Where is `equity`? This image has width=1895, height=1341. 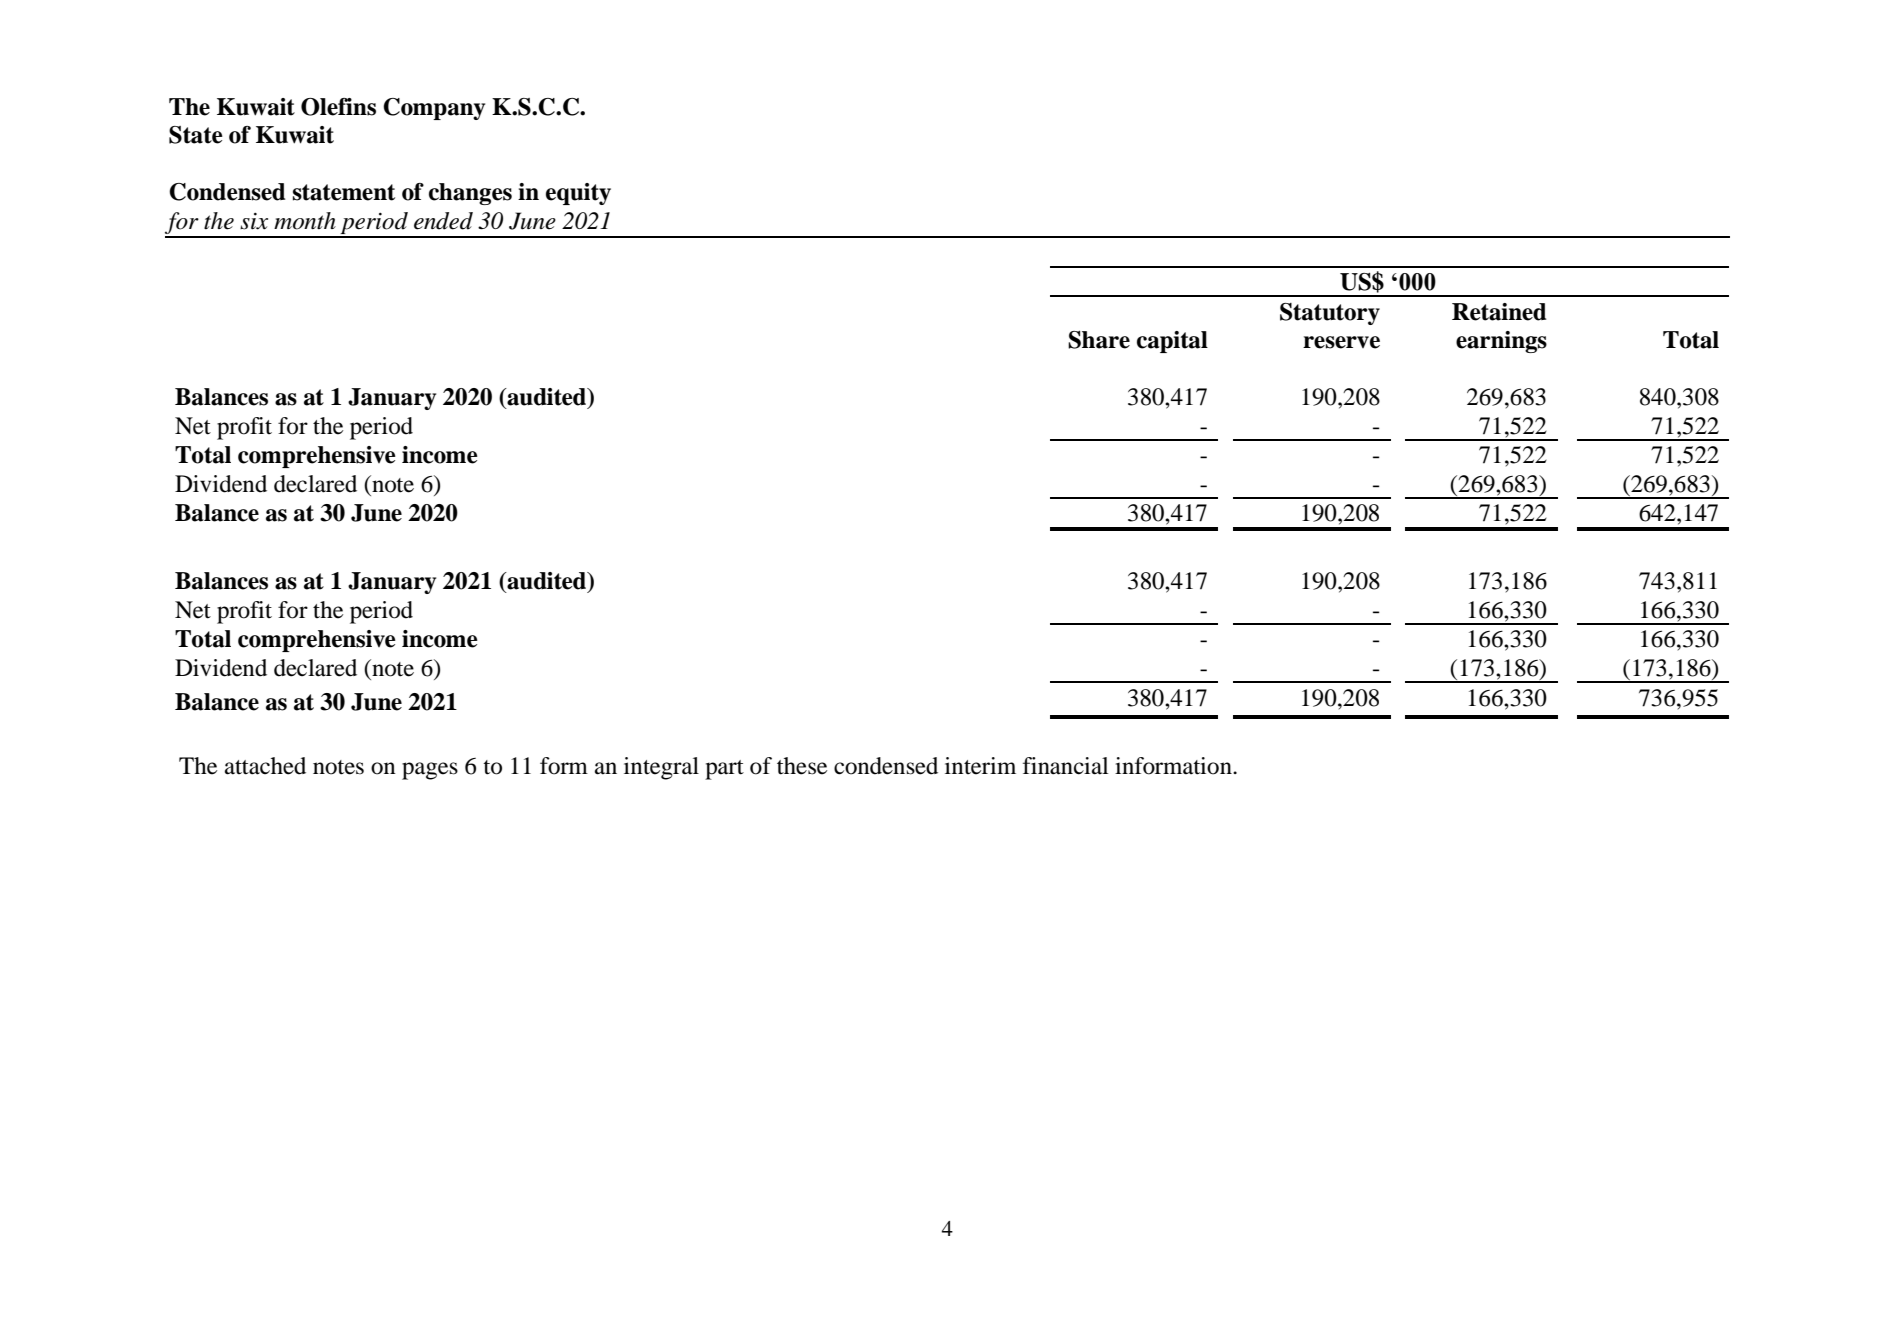 equity is located at coordinates (578, 194).
